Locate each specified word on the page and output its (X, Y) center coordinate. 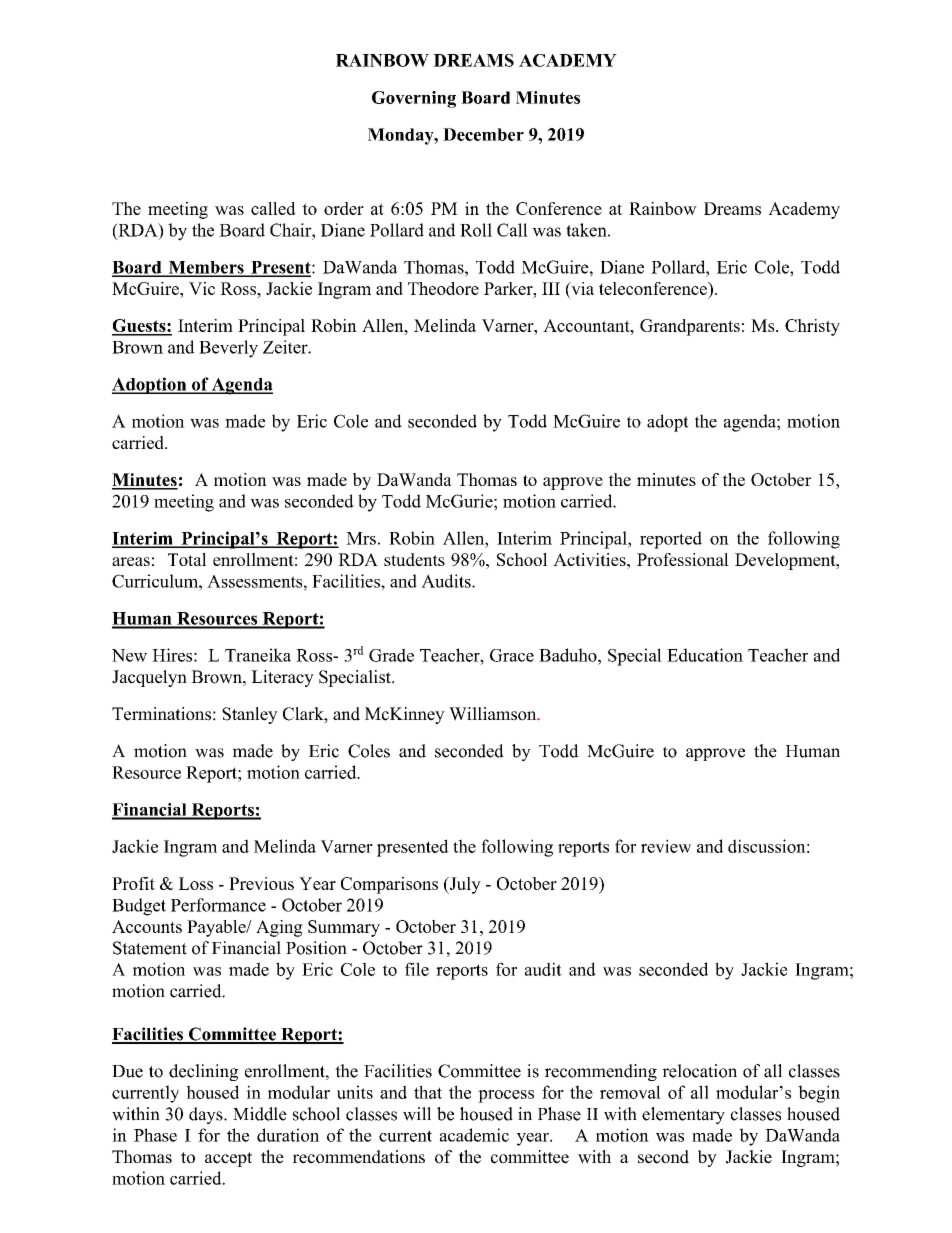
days (207, 1115)
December (483, 134)
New (129, 655)
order (344, 208)
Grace (512, 655)
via (581, 288)
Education (705, 655)
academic (474, 1135)
